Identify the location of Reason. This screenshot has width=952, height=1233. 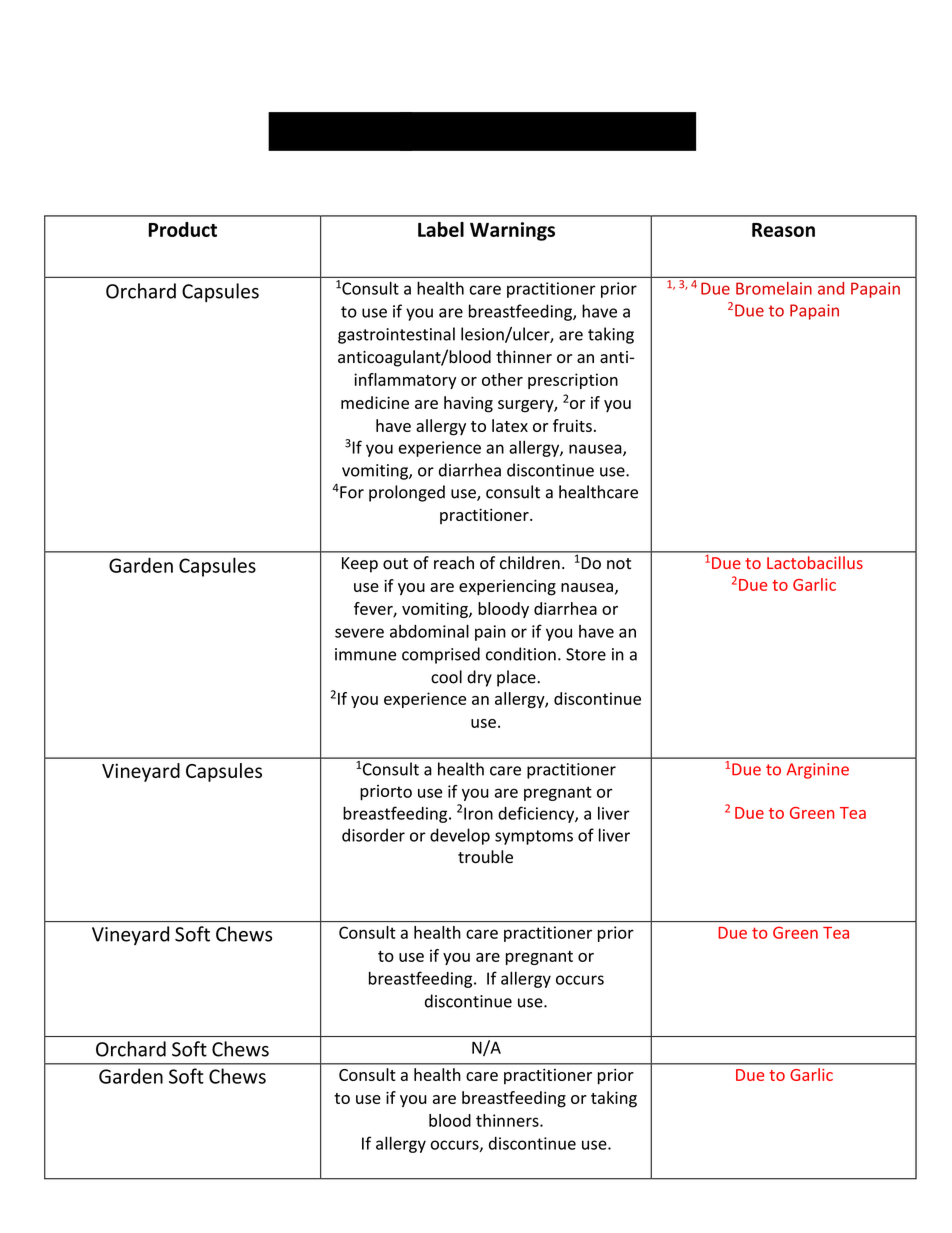
(783, 230).
